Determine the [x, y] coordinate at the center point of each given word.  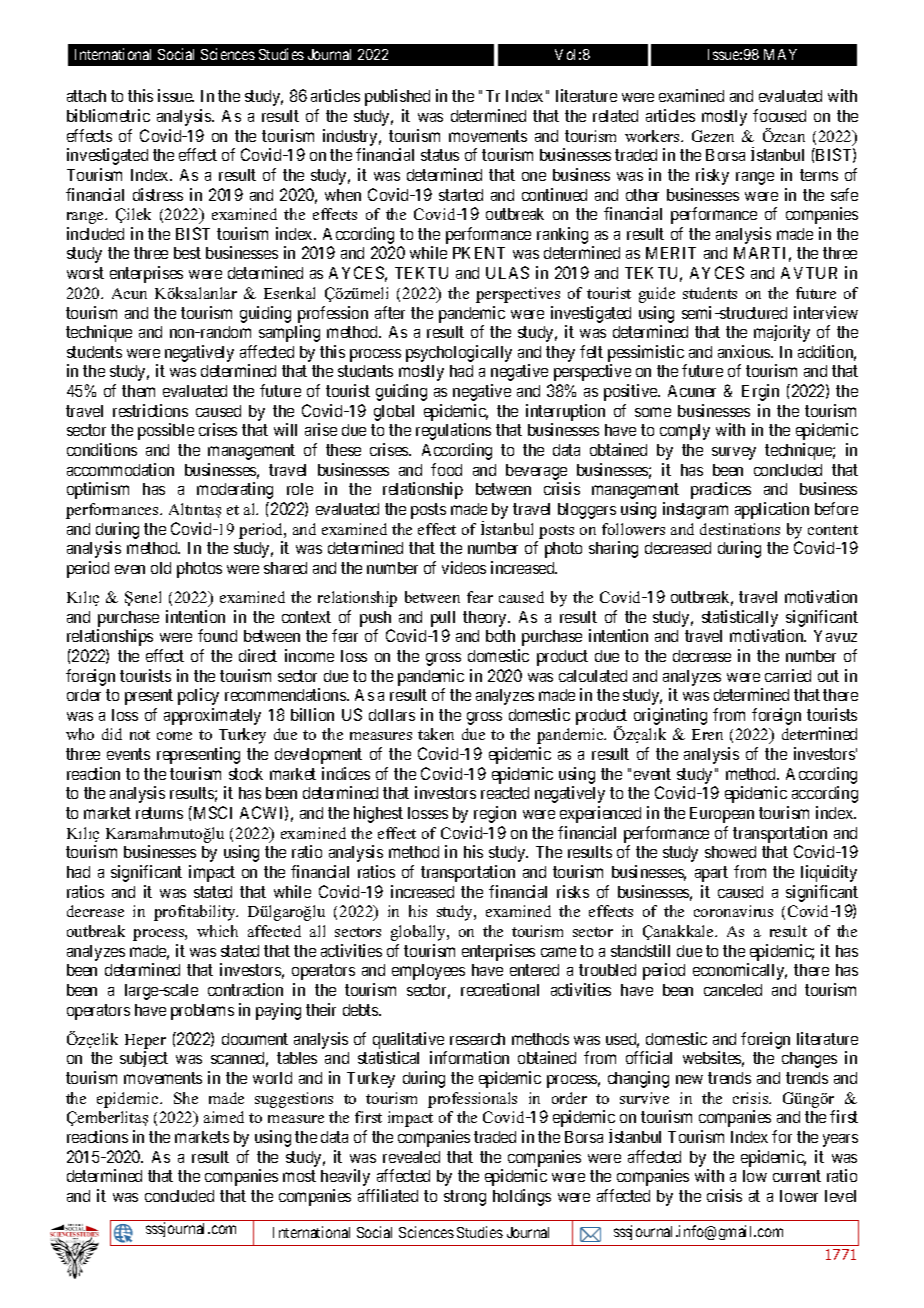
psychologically [459, 353]
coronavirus [733, 911]
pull [443, 619]
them [138, 391]
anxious [745, 351]
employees [428, 972]
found [217, 635]
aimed [224, 1117]
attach [86, 96]
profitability [196, 913]
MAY [780, 54]
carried [788, 675]
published [397, 97]
